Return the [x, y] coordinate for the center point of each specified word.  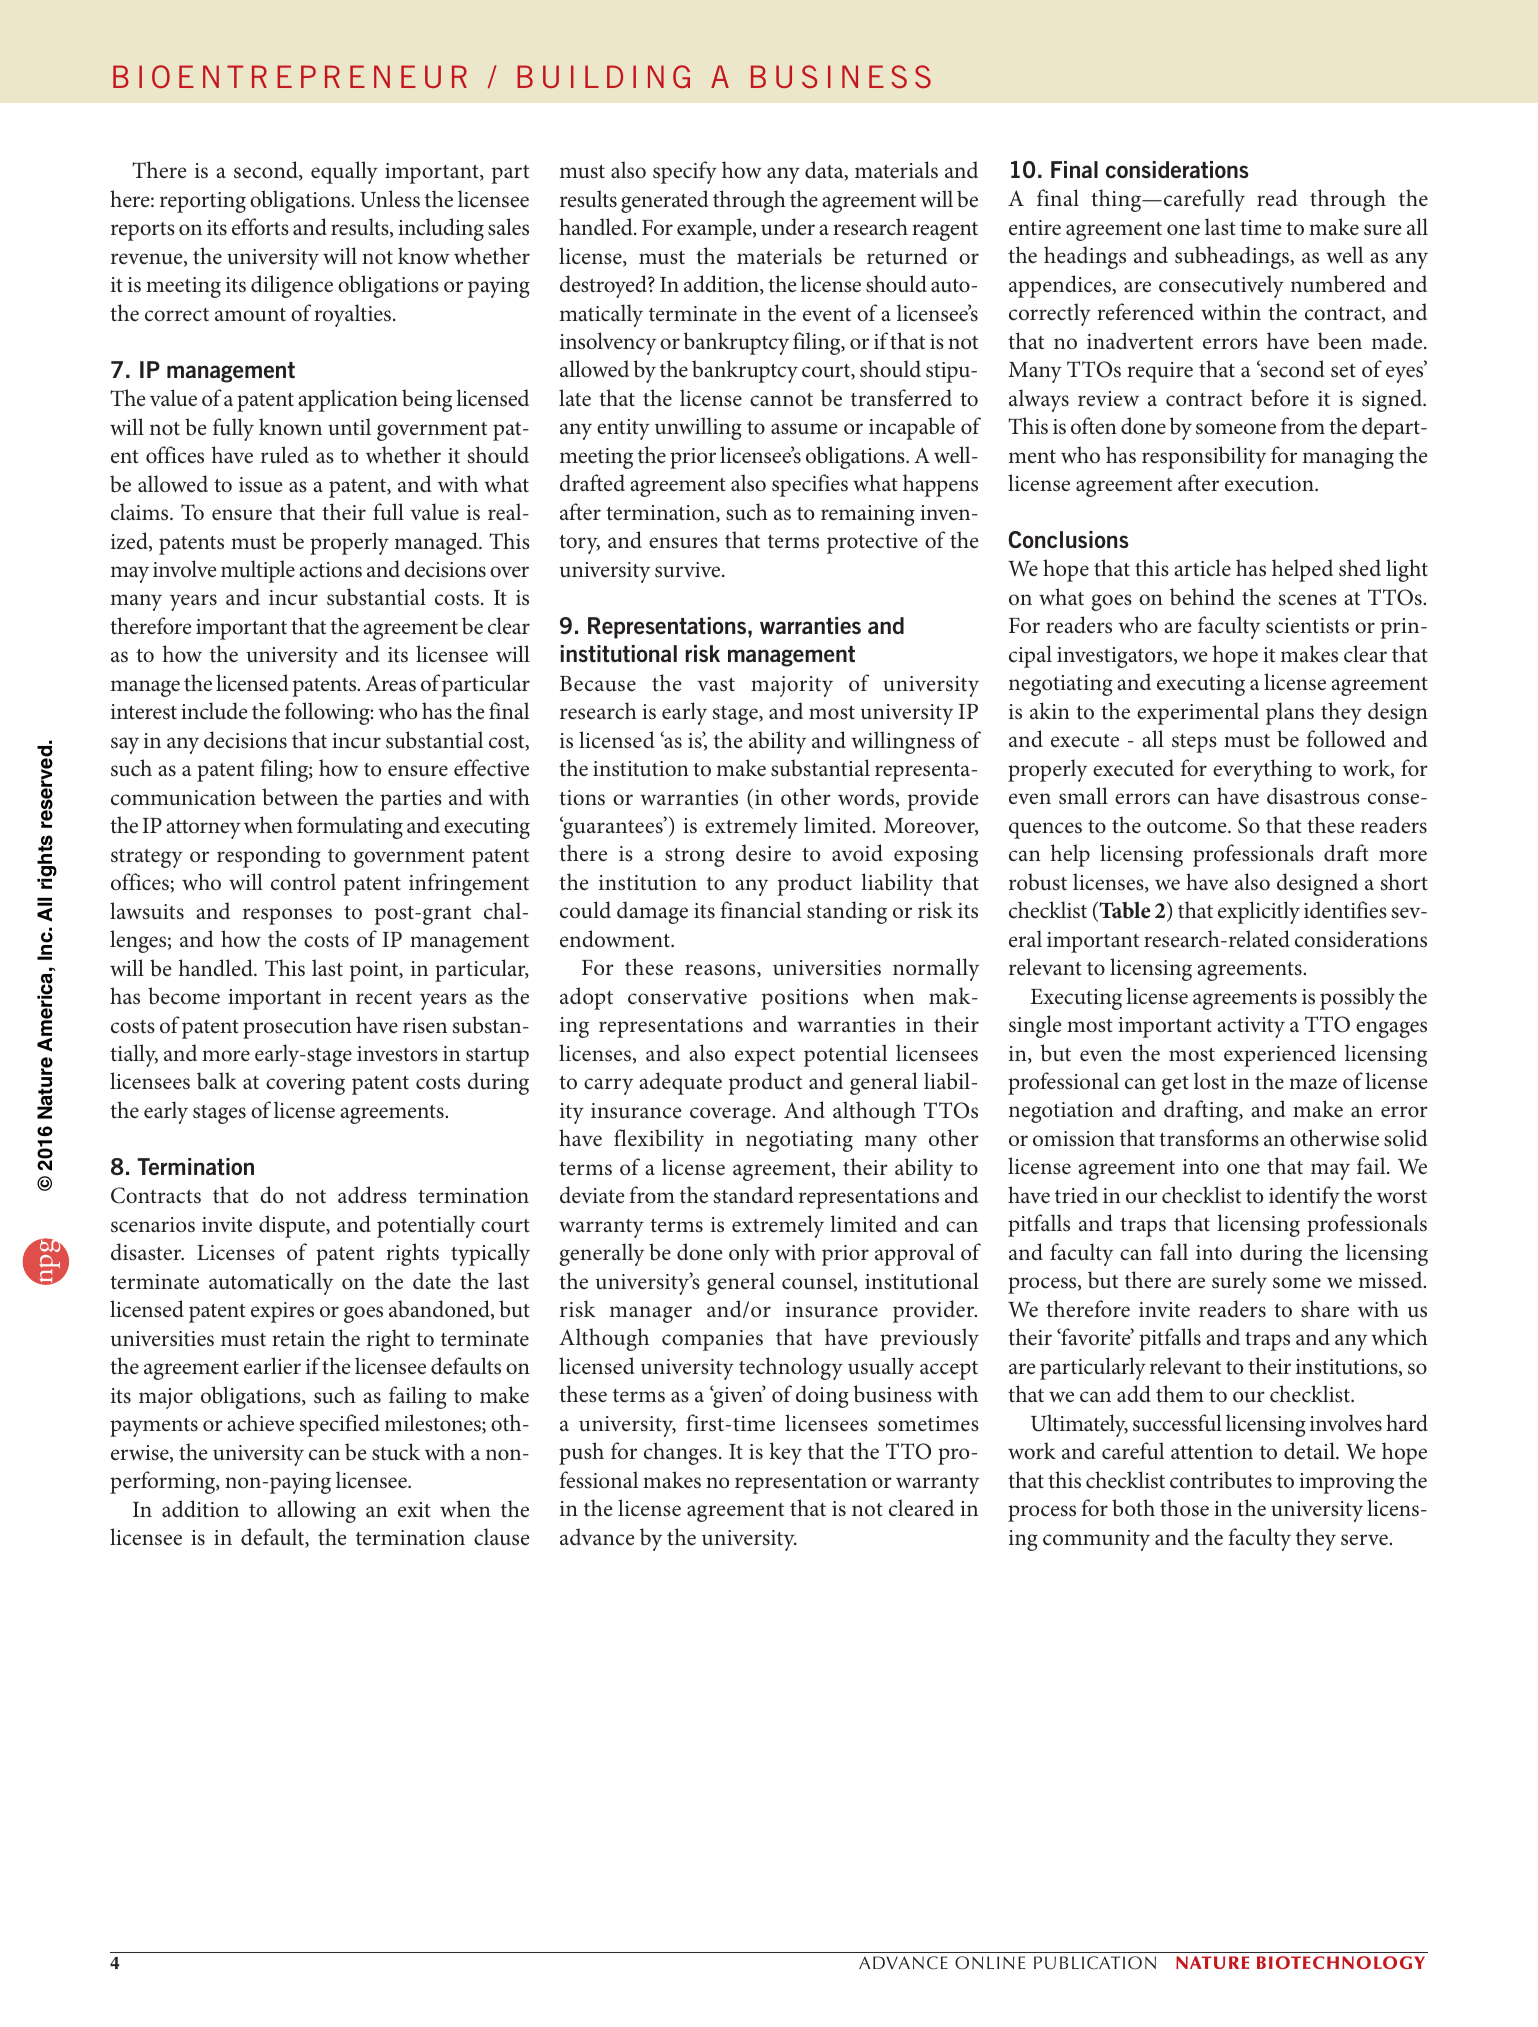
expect [765, 1057]
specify [685, 172]
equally [344, 172]
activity [1251, 1027]
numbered [1338, 284]
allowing [316, 1511]
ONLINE [990, 1963]
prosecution [297, 1028]
